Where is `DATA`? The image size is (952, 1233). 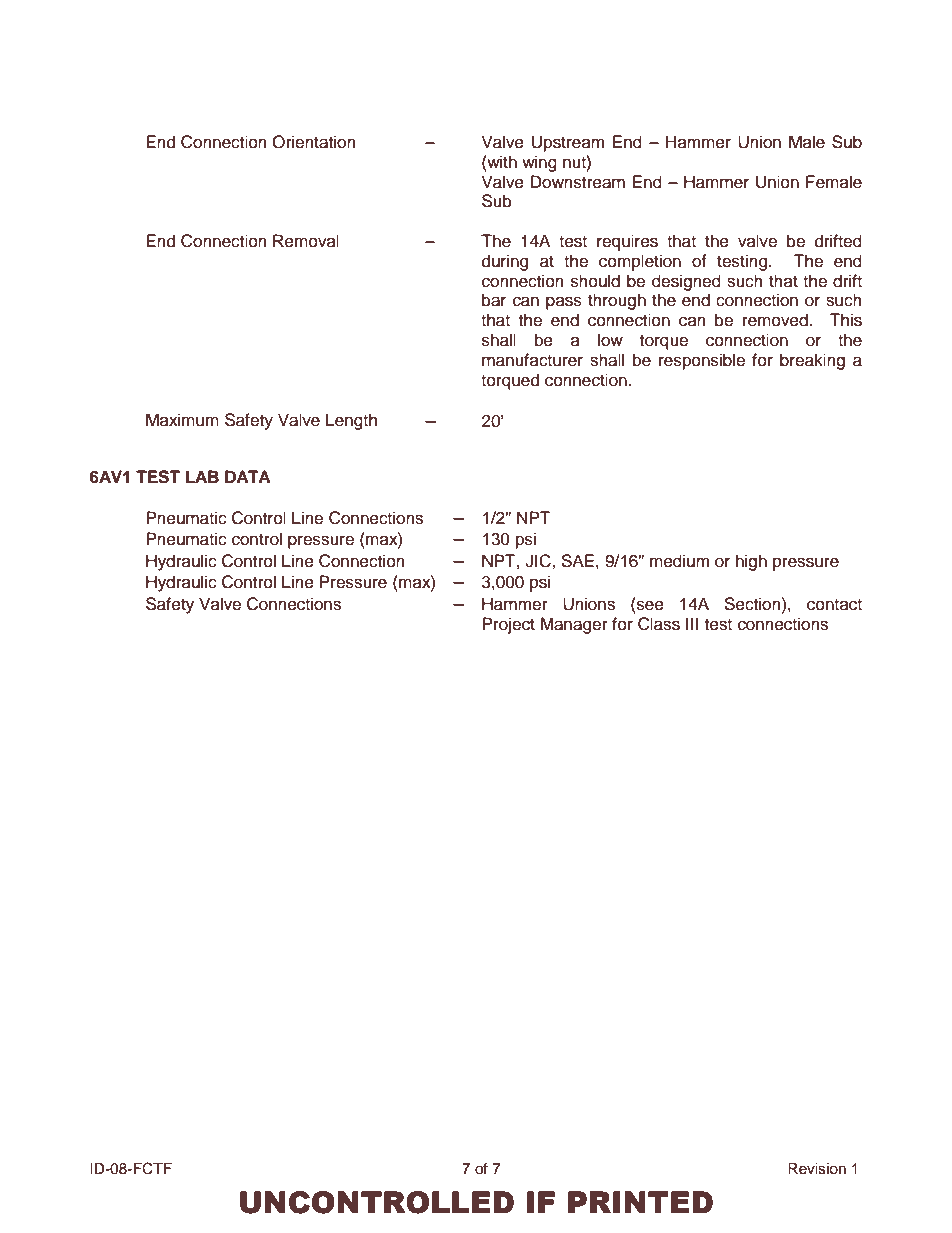
DATA is located at coordinates (248, 476).
